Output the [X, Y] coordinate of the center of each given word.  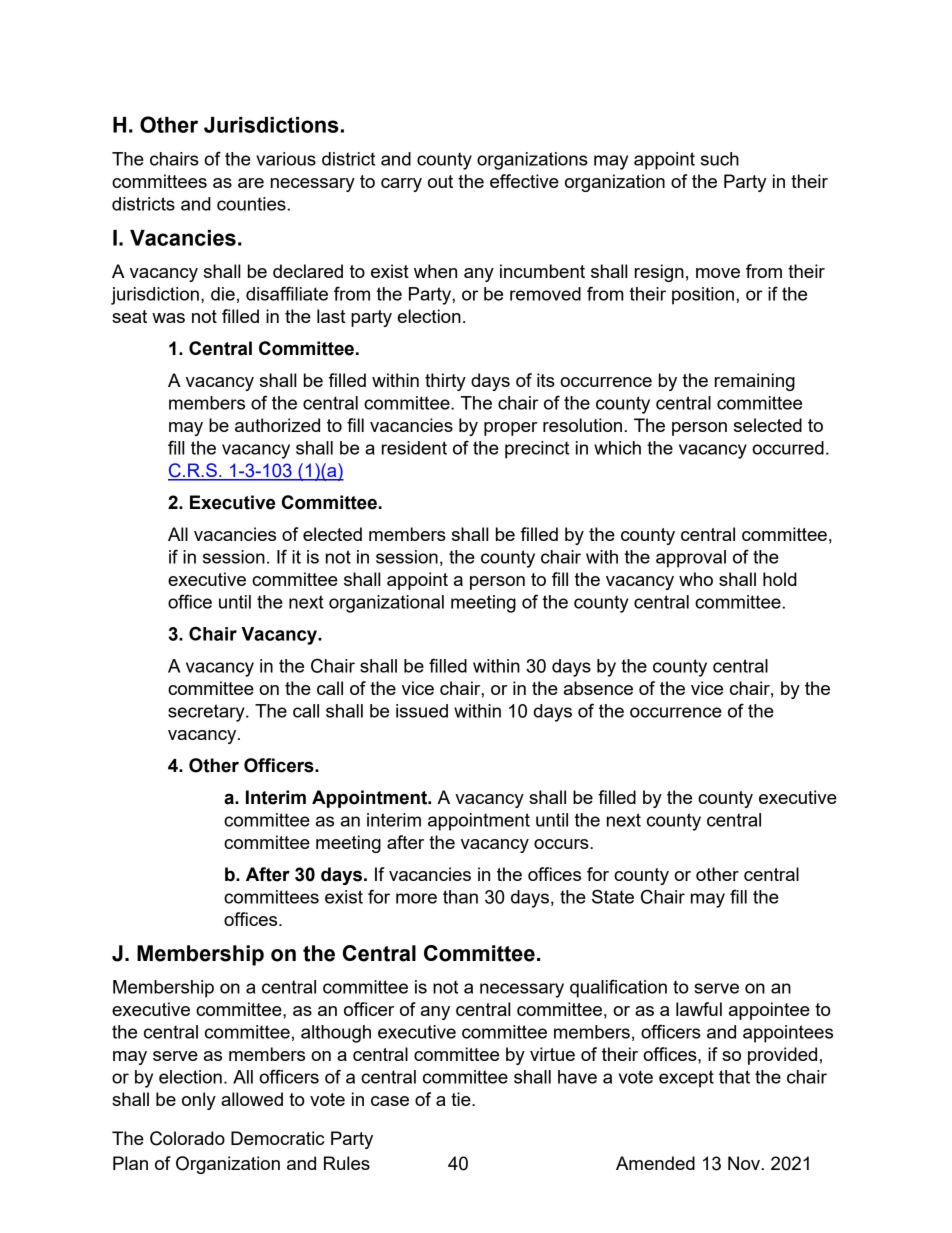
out [440, 181]
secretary [207, 713]
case [390, 1101]
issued [422, 711]
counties [251, 204]
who [696, 579]
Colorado [187, 1138]
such [720, 159]
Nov [744, 1163]
